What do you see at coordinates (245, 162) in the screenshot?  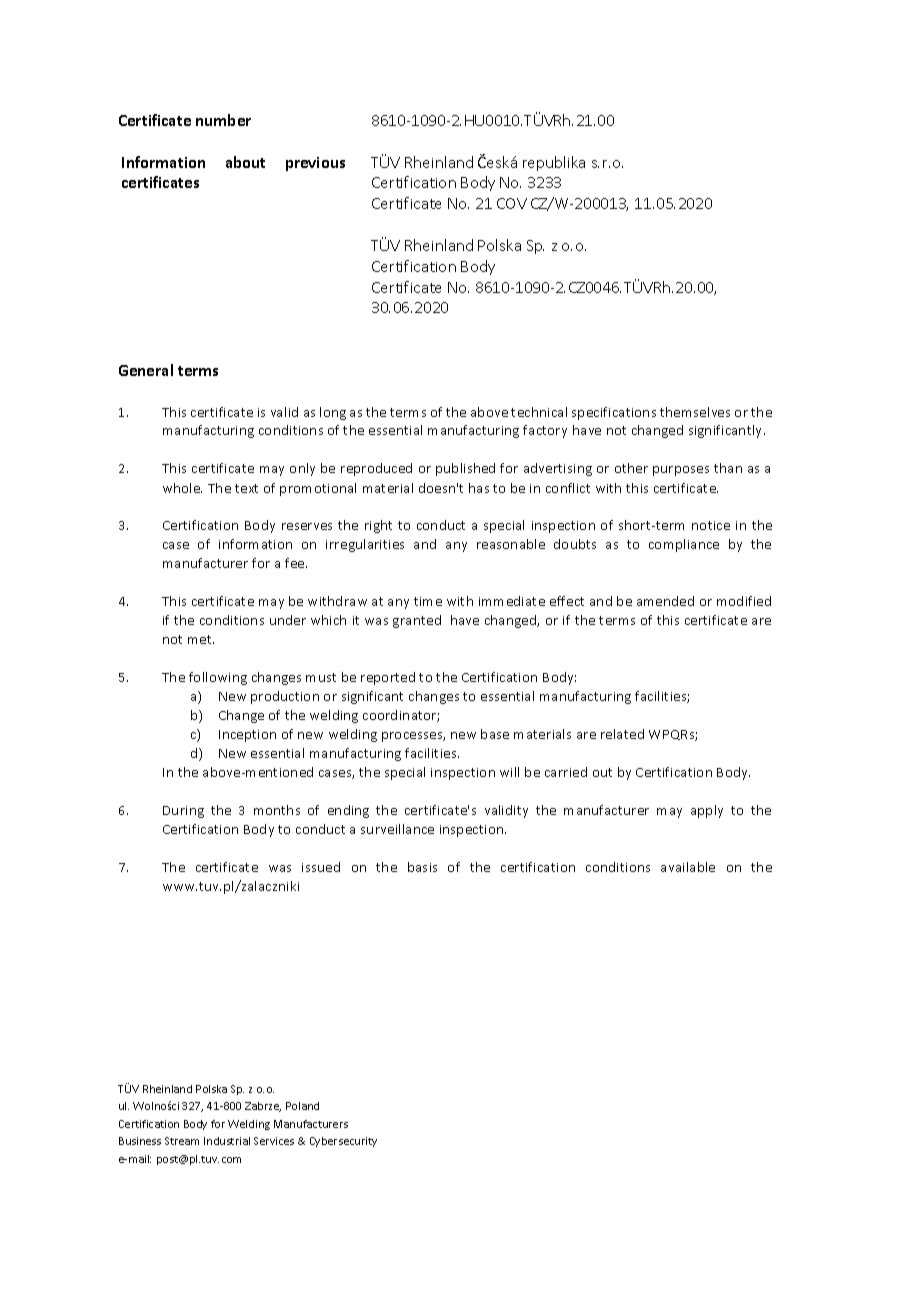 I see `about` at bounding box center [245, 162].
